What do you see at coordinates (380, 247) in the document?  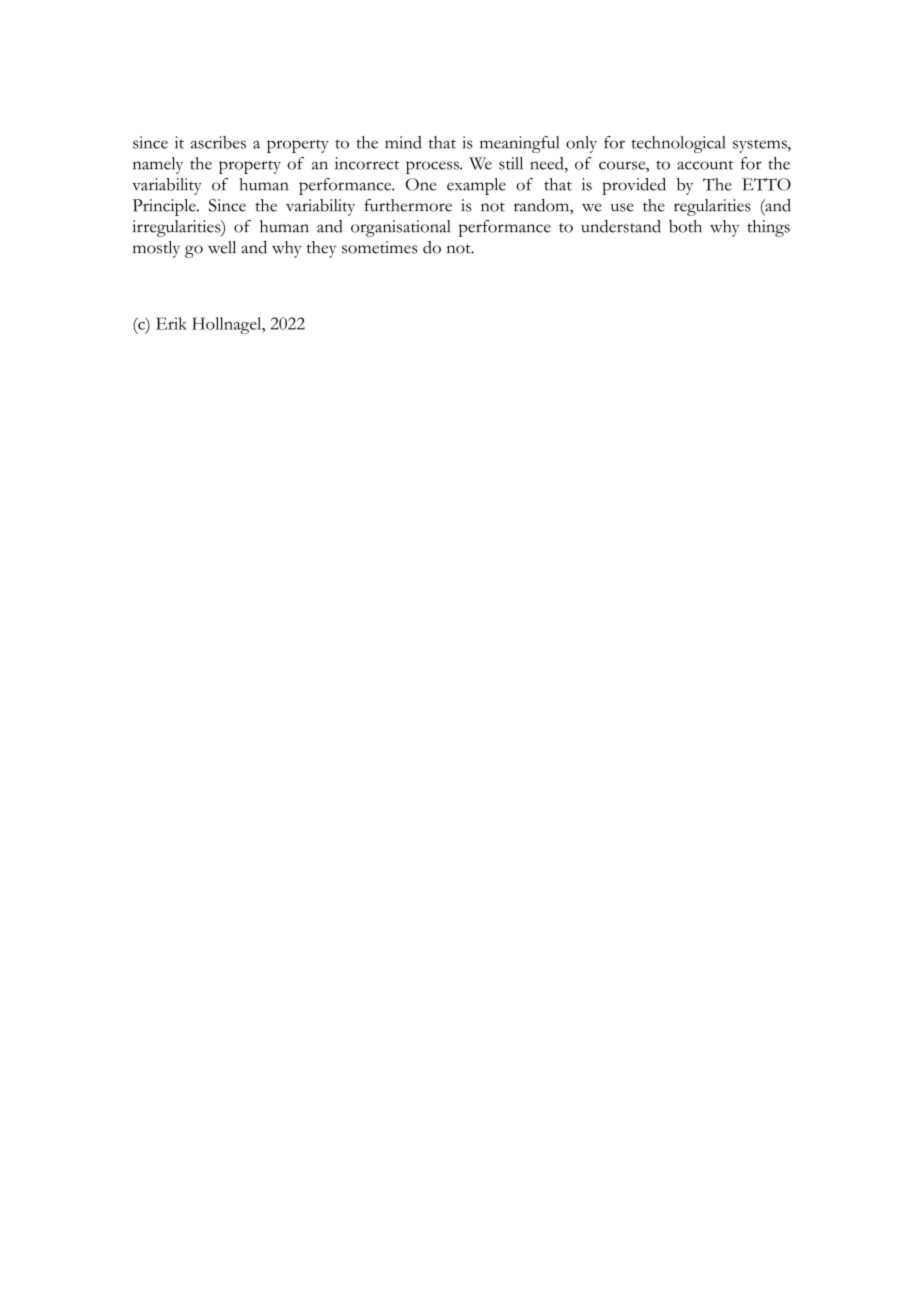 I see `sometimes` at bounding box center [380, 247].
